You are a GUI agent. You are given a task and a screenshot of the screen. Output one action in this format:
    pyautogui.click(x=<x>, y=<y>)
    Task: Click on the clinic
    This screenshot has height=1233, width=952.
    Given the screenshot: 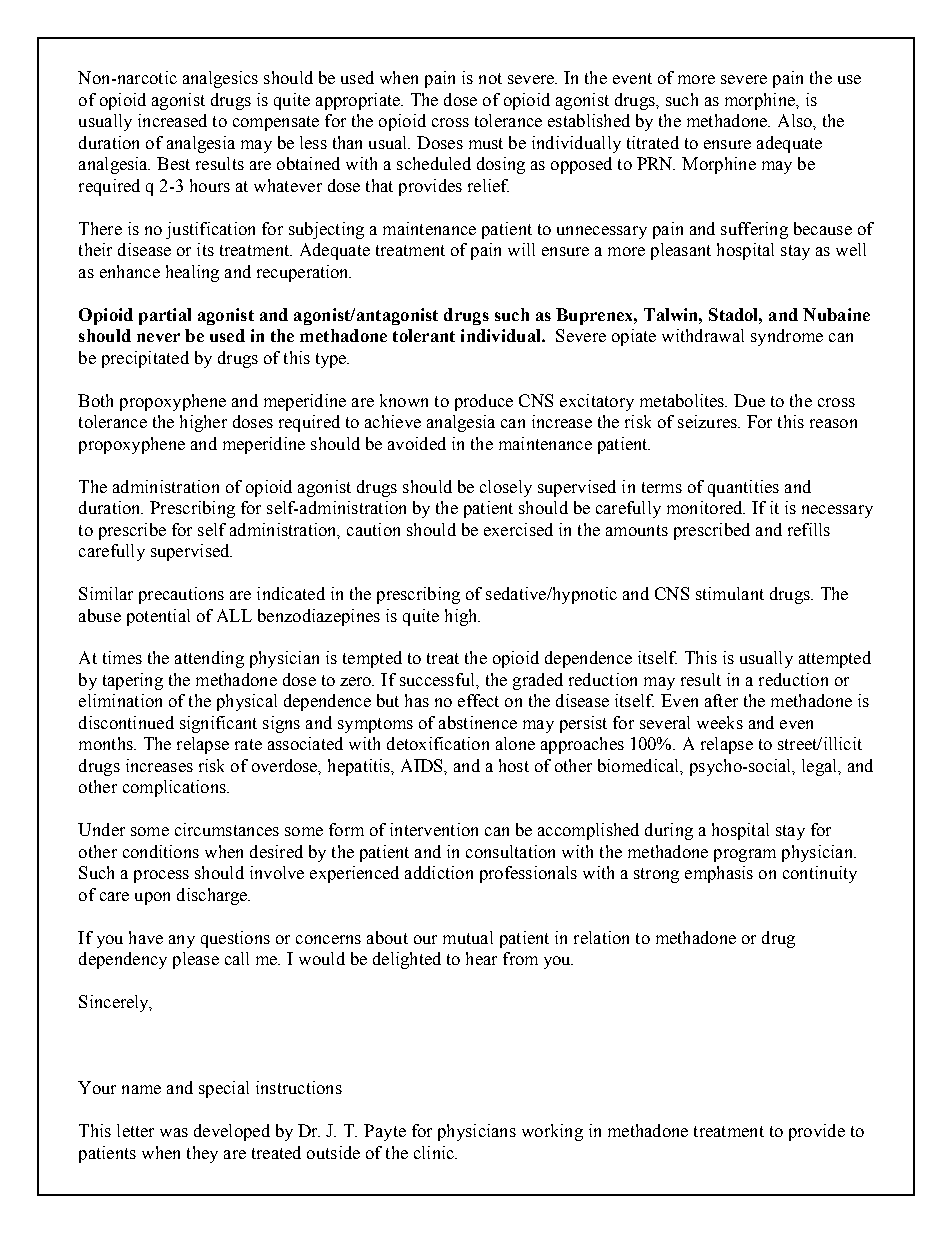 What is the action you would take?
    pyautogui.click(x=435, y=1152)
